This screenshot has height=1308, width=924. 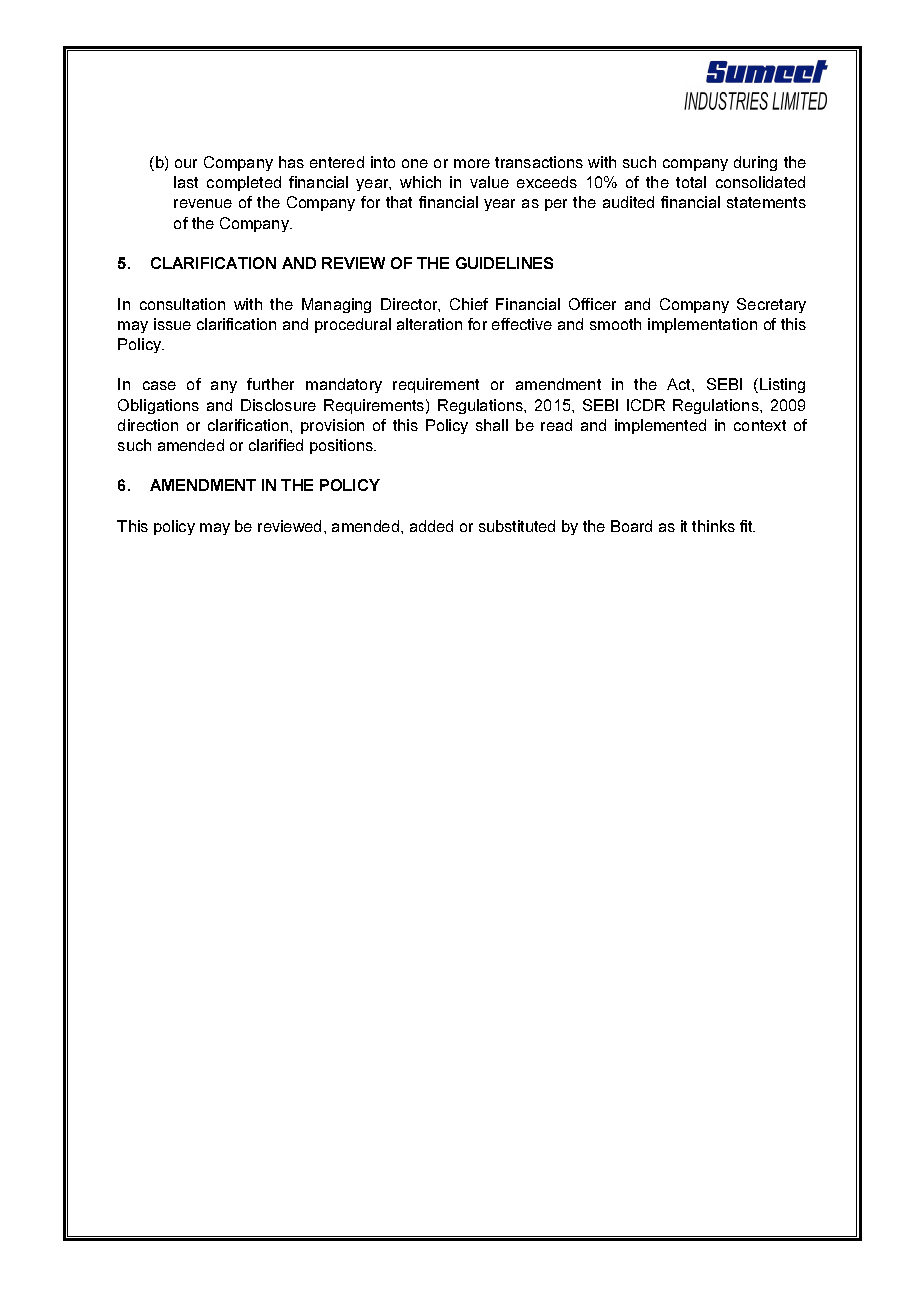 What do you see at coordinates (766, 202) in the screenshot?
I see `statements` at bounding box center [766, 202].
